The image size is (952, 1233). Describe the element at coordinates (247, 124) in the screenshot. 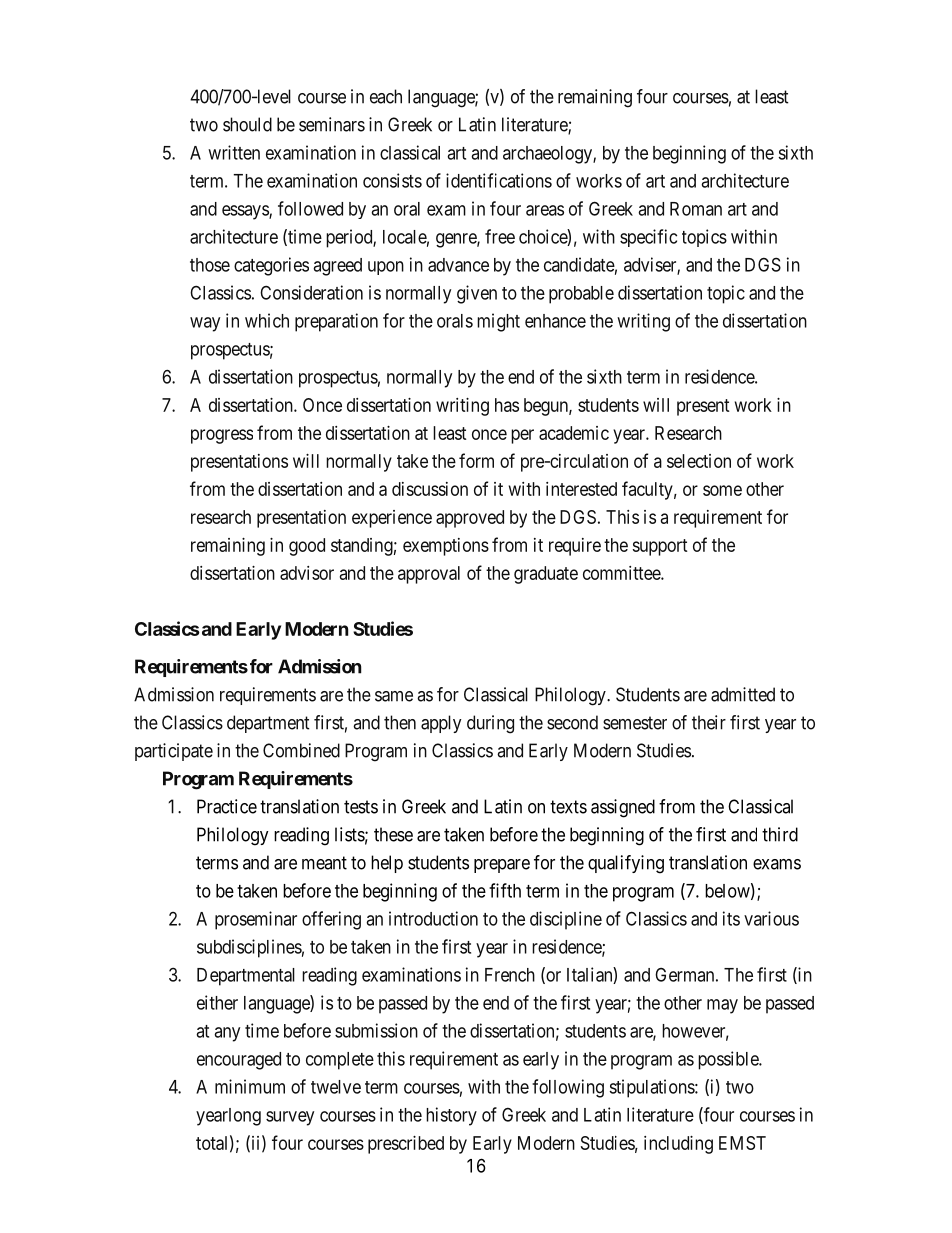

I see `should` at that location.
